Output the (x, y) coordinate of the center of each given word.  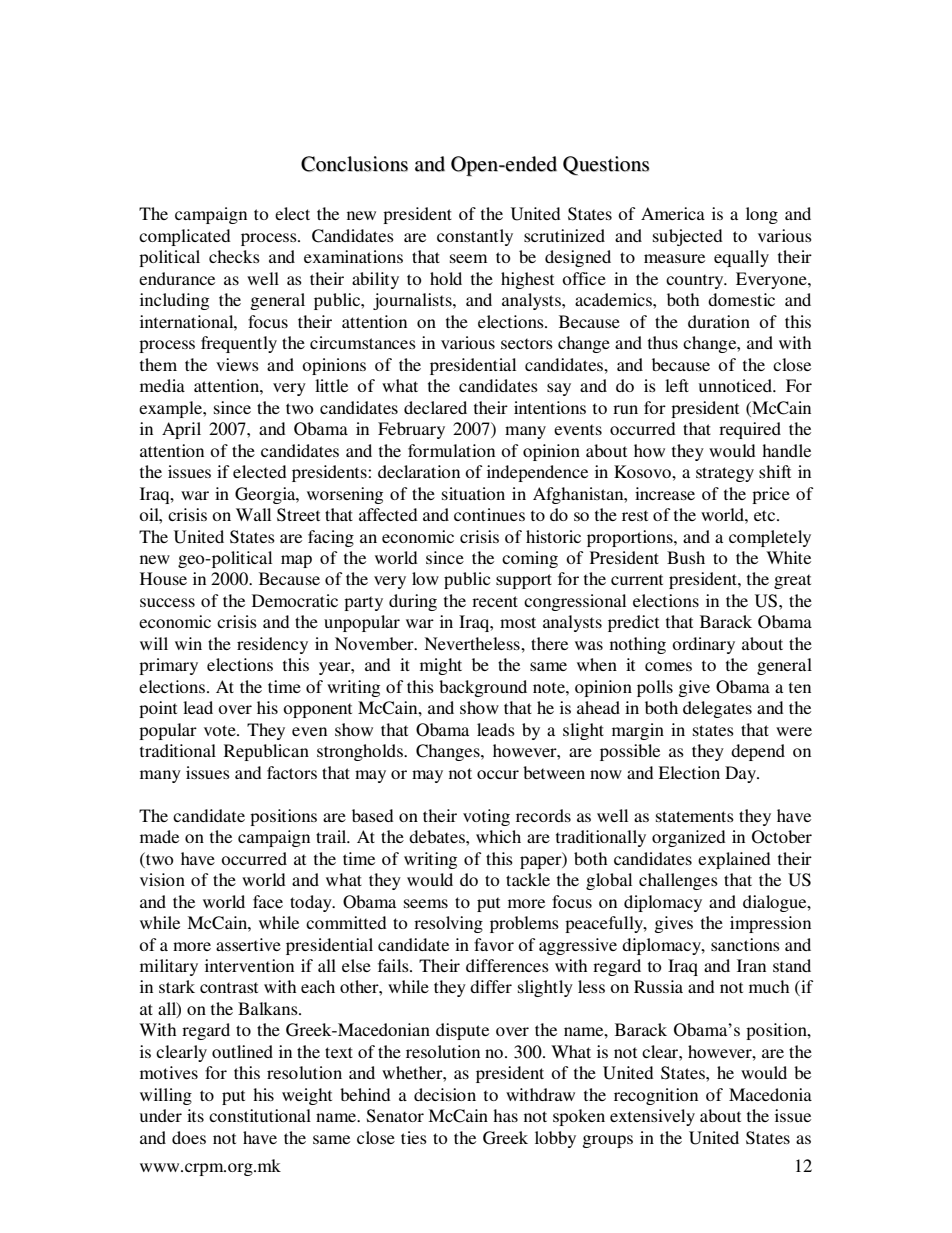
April (181, 430)
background (483, 688)
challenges (678, 881)
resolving (448, 924)
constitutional (260, 1115)
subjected (688, 237)
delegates (717, 709)
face (268, 901)
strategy (725, 474)
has (505, 1115)
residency (272, 645)
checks (234, 256)
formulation (451, 450)
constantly (475, 237)
